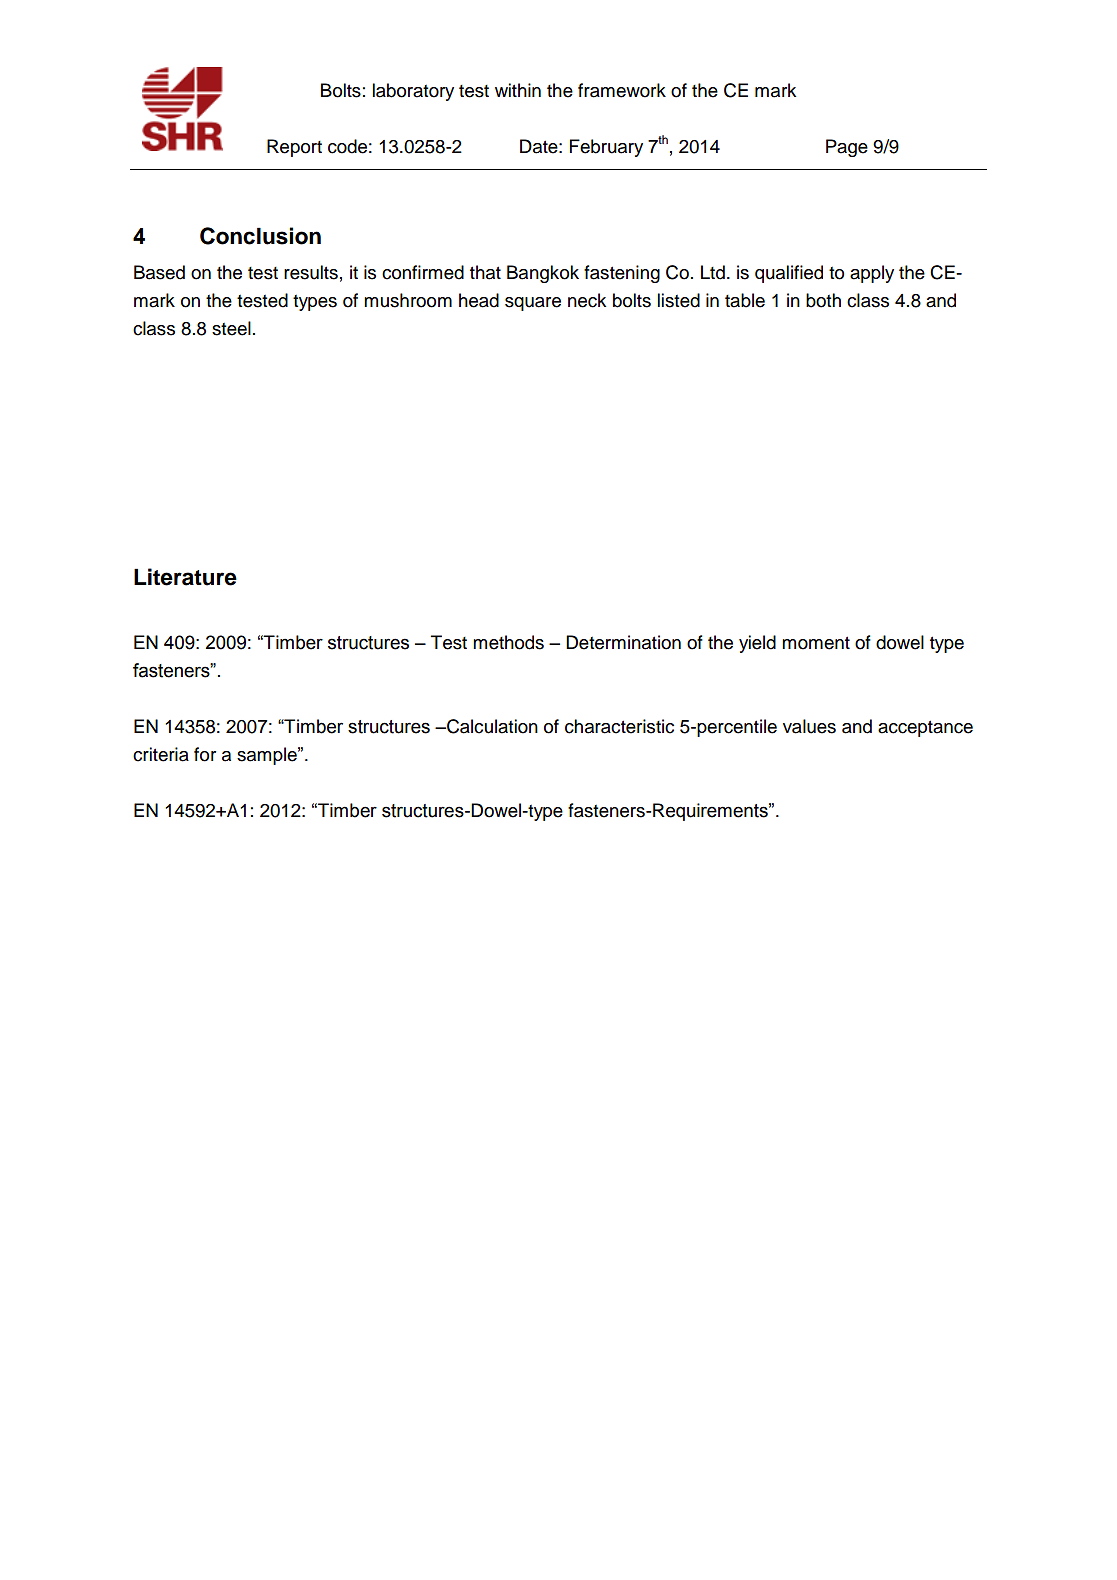 Image resolution: width=1117 pixels, height=1580 pixels. Describe the element at coordinates (847, 148) in the page. I see `Page` at that location.
